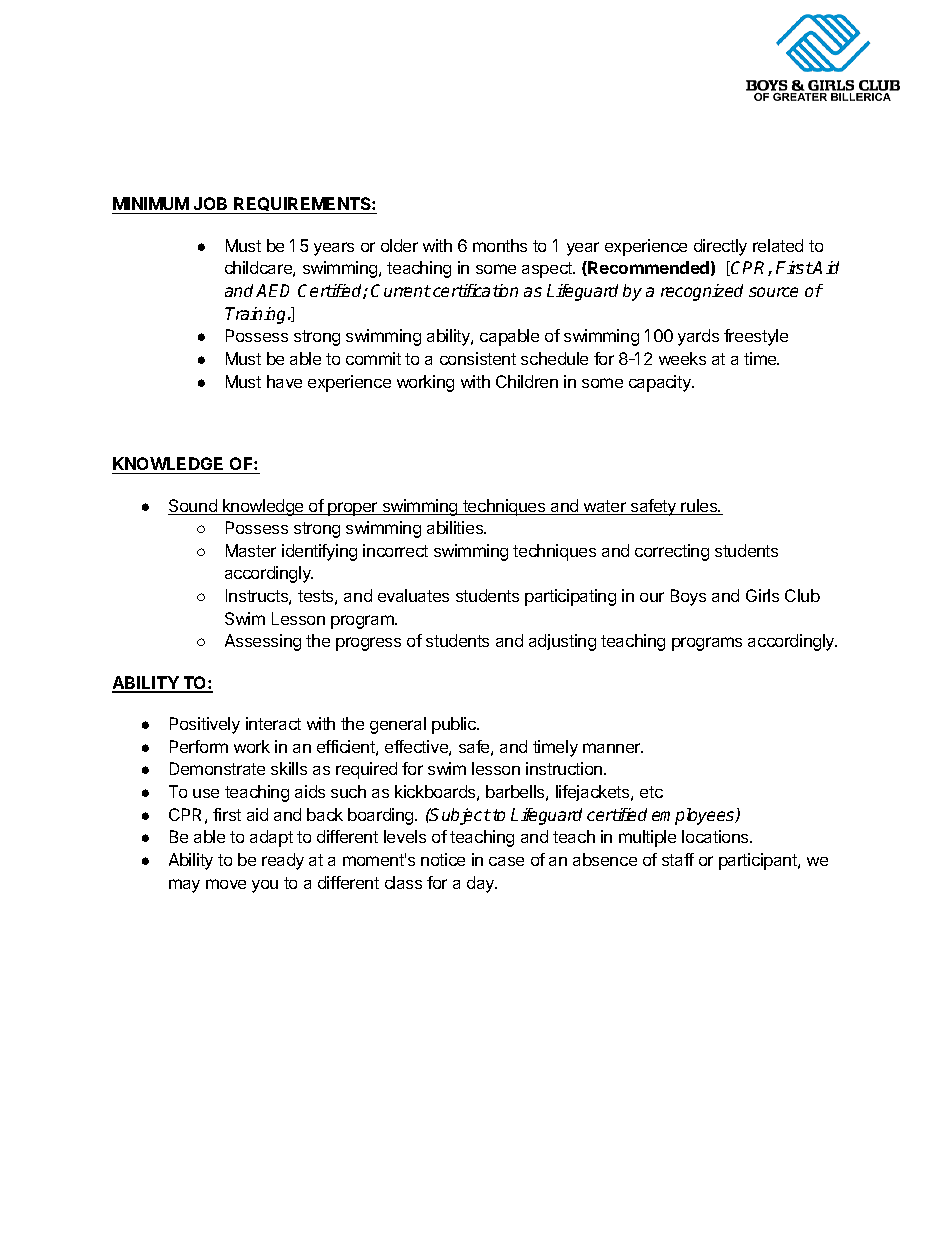 Image resolution: width=952 pixels, height=1233 pixels. I want to click on directly, so click(720, 247).
